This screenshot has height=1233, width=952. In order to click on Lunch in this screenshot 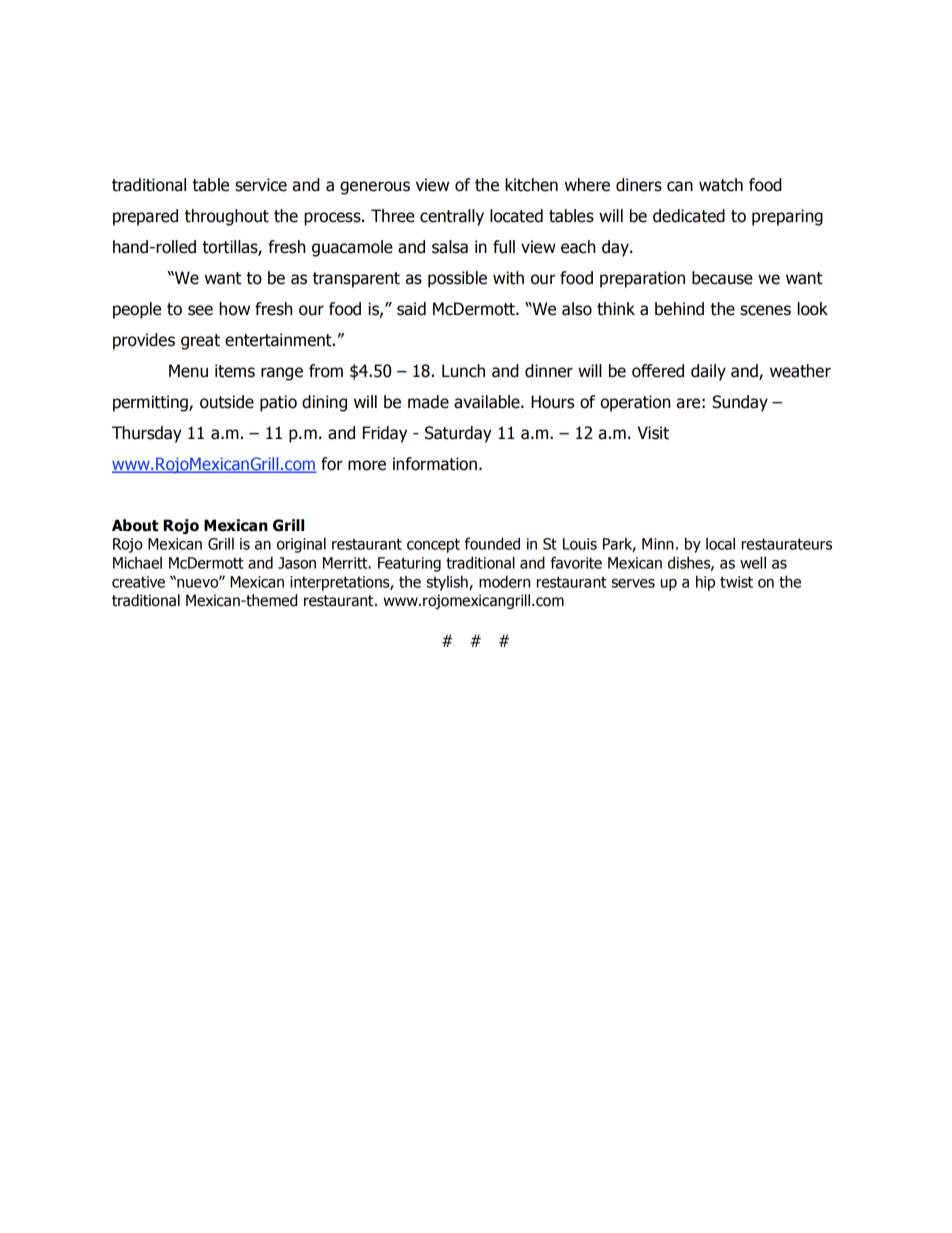, I will do `click(463, 371)`.
